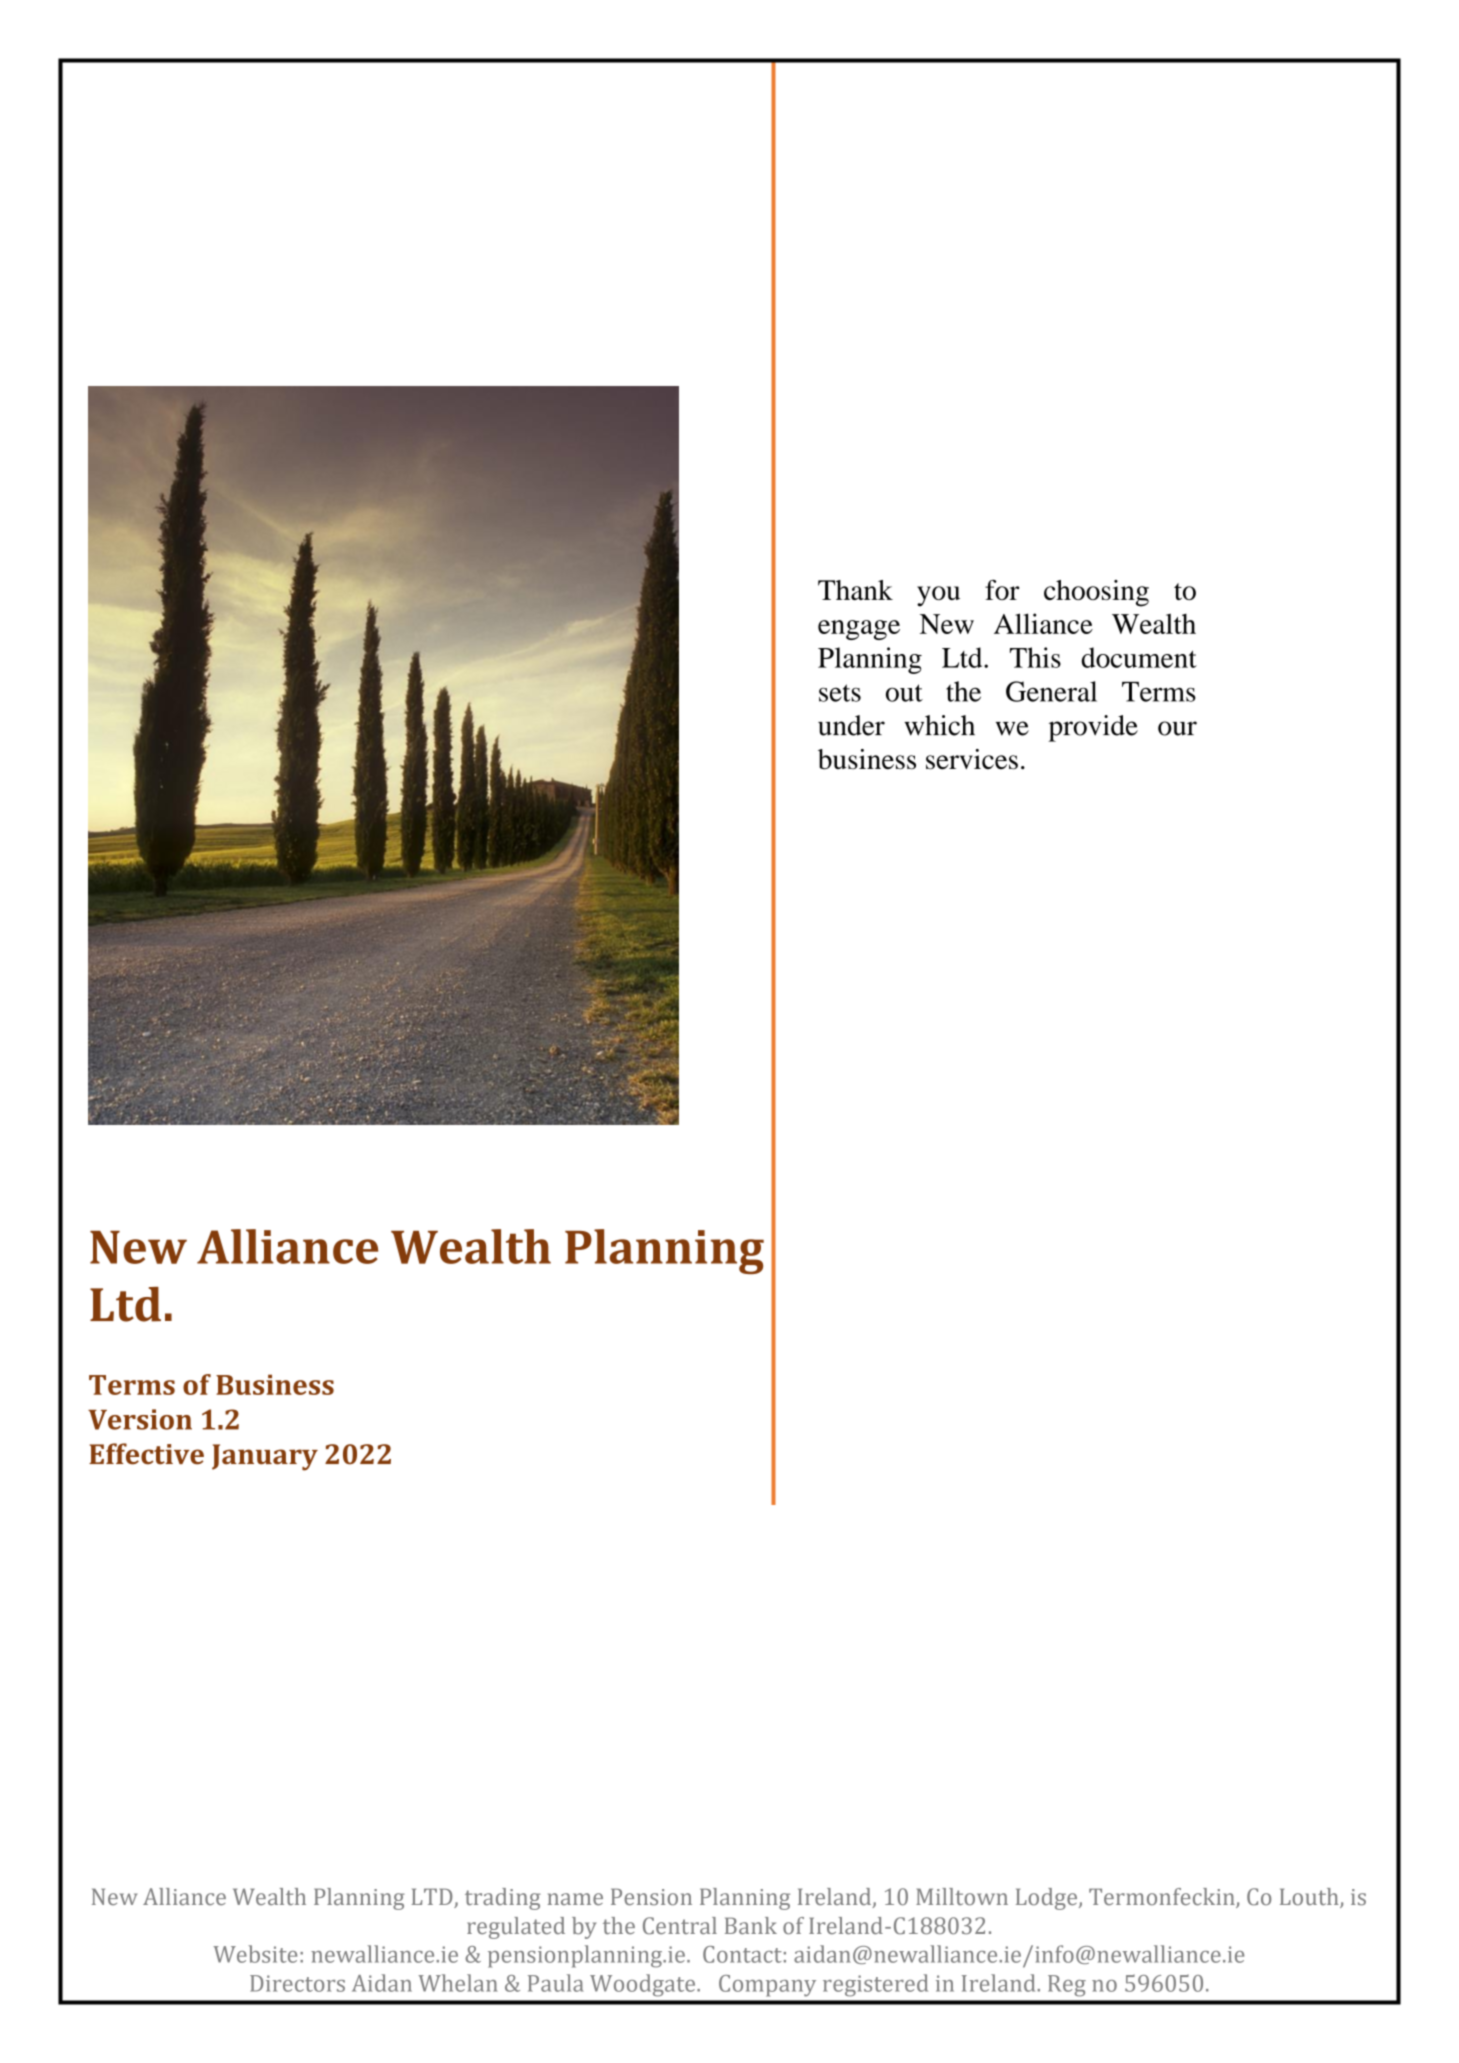 The height and width of the document is (2063, 1459). Describe the element at coordinates (1093, 728) in the document. I see `provide` at that location.
